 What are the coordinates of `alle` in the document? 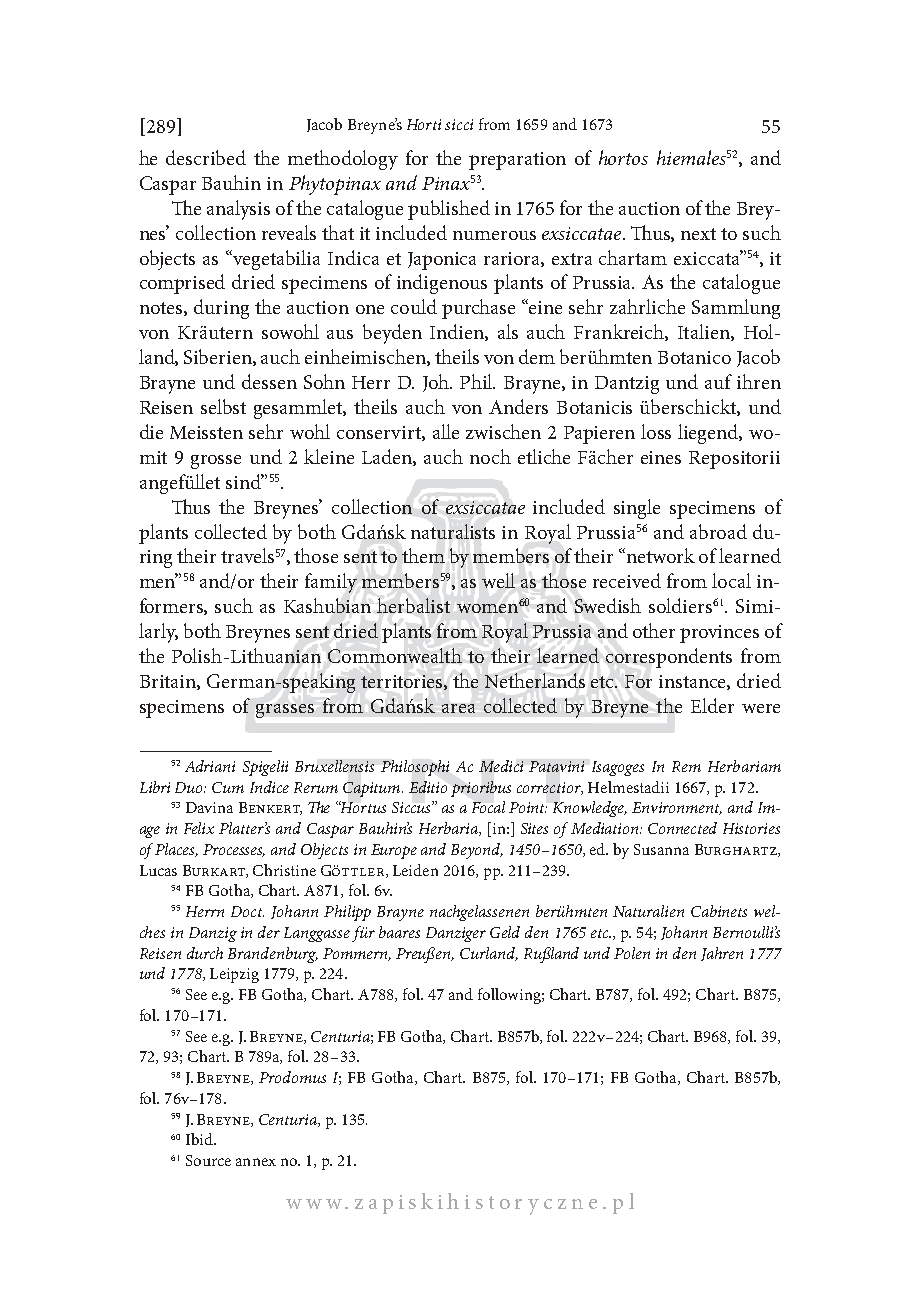 It's located at (446, 431).
